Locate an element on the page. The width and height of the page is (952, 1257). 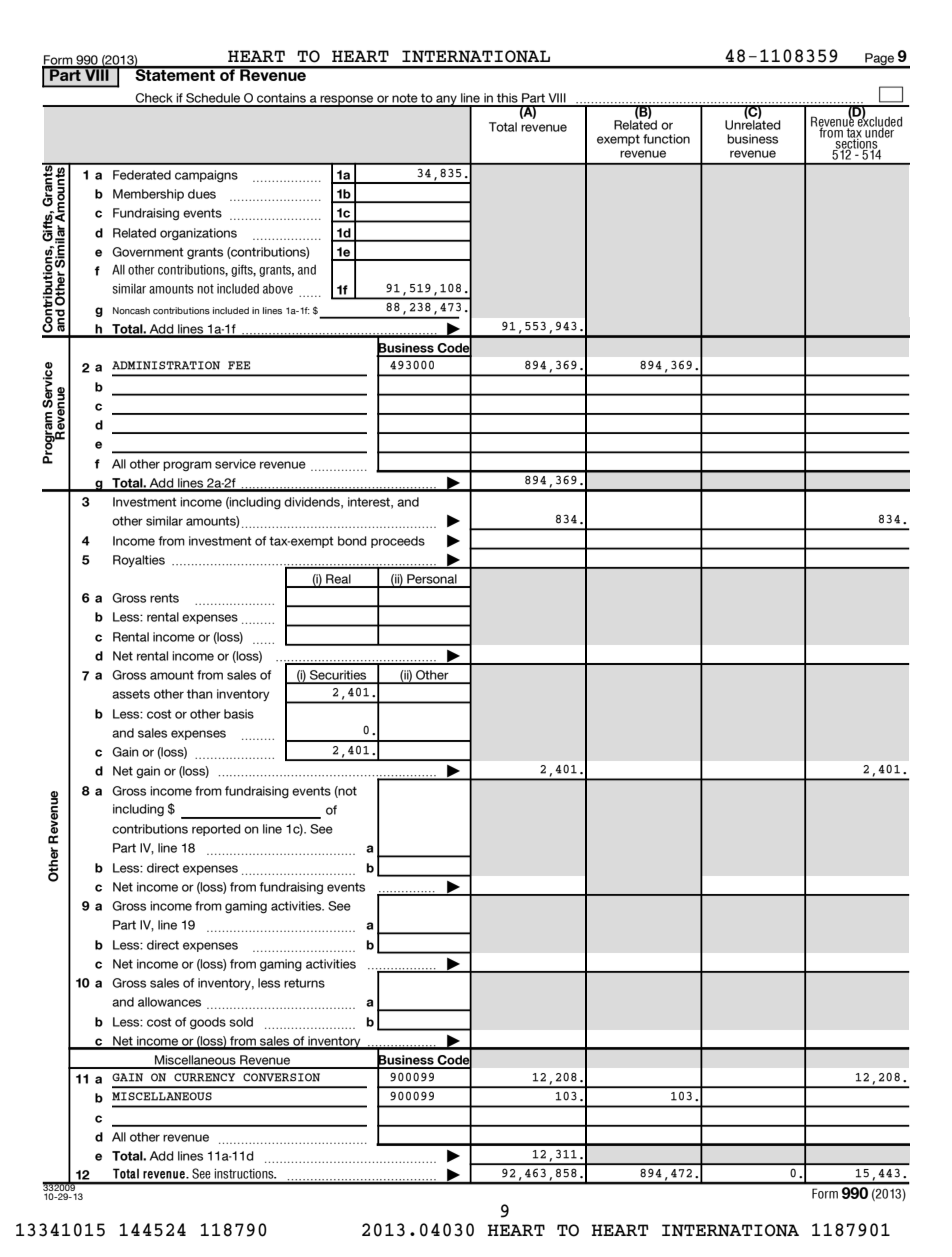
FEE is located at coordinates (239, 365).
